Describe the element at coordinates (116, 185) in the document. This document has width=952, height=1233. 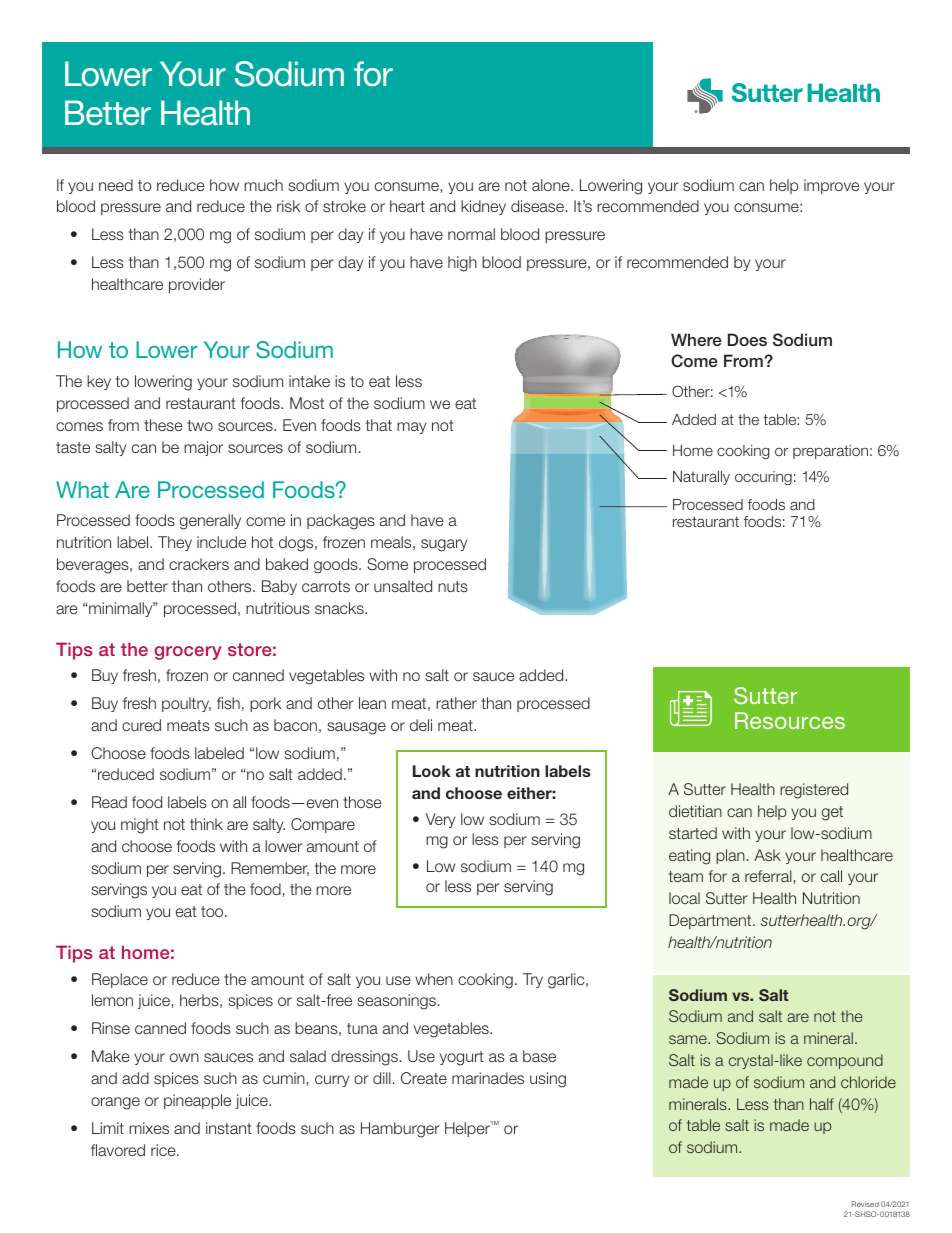
I see `need` at that location.
